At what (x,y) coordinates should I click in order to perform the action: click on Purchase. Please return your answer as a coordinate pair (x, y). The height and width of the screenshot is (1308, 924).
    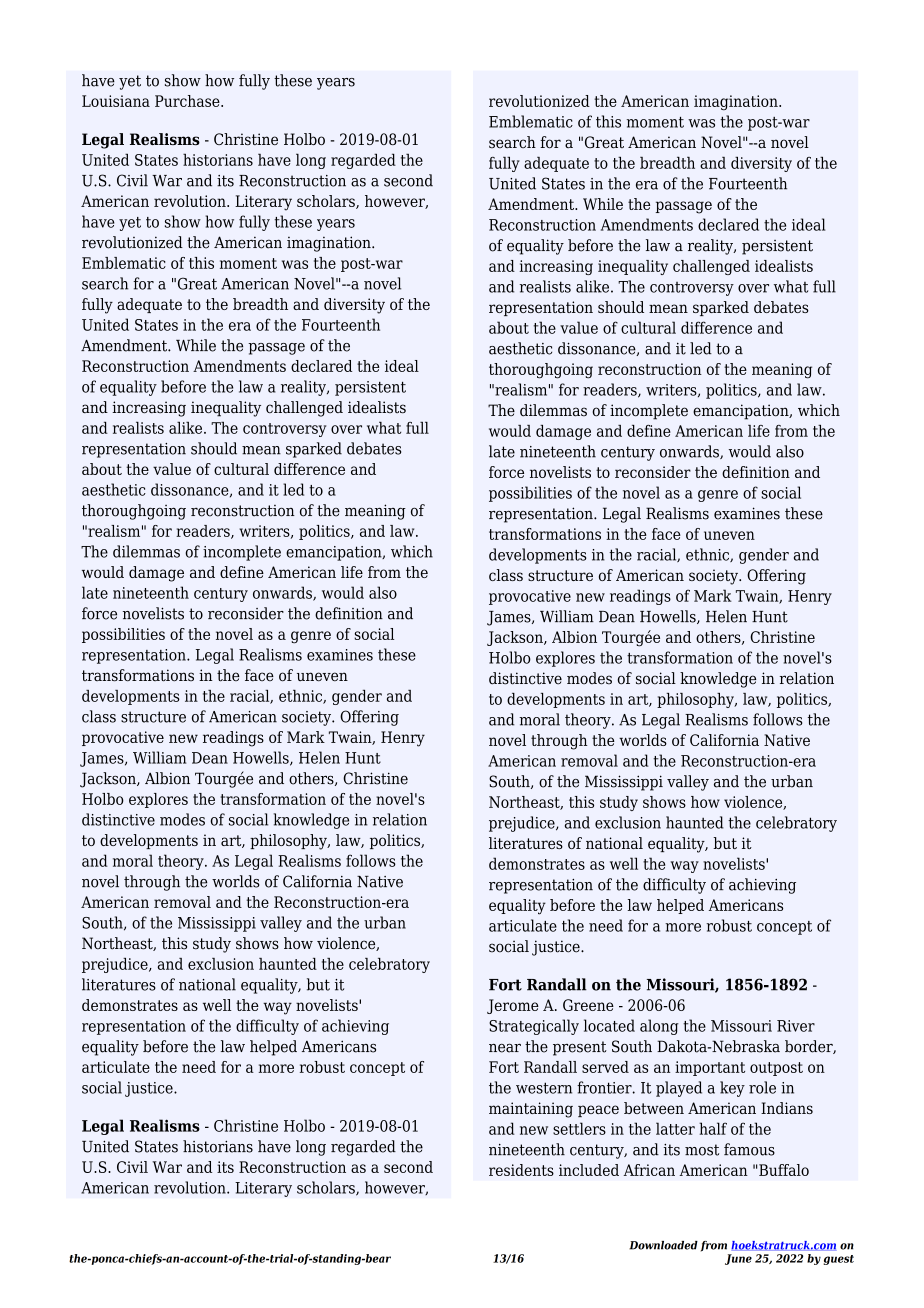
    Looking at the image, I should click on (188, 101).
